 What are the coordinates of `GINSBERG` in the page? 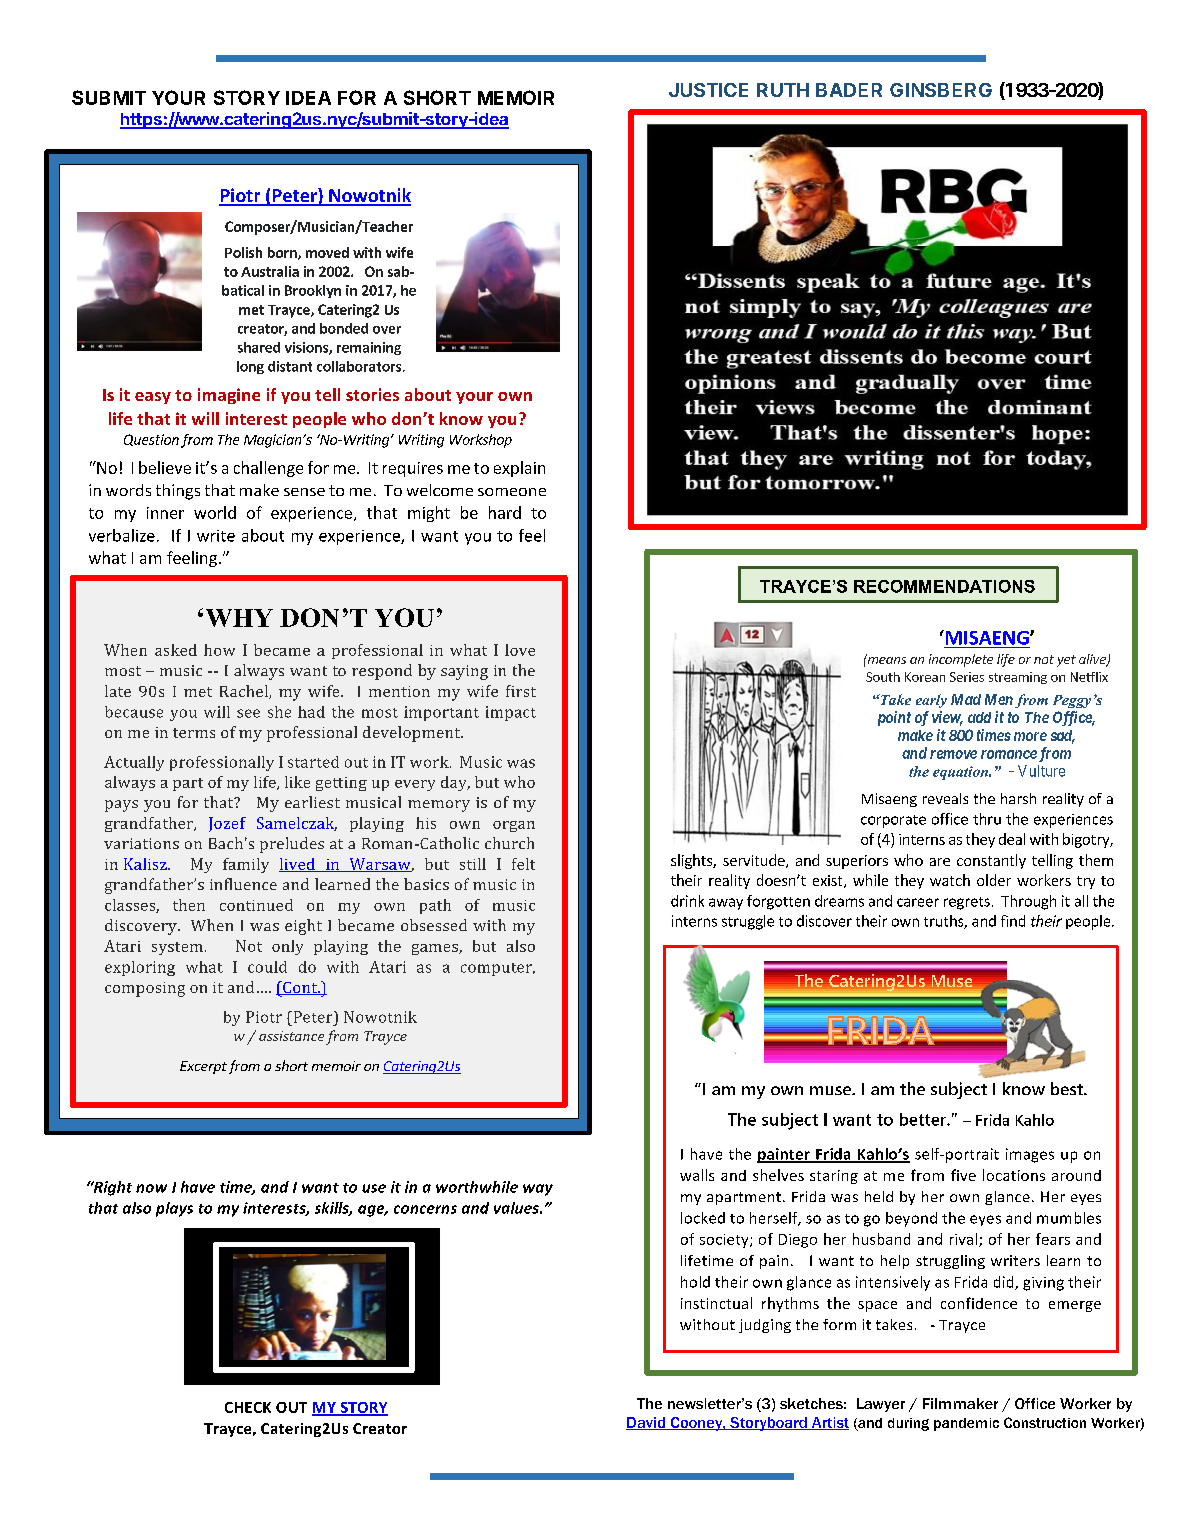 It's located at (941, 90).
